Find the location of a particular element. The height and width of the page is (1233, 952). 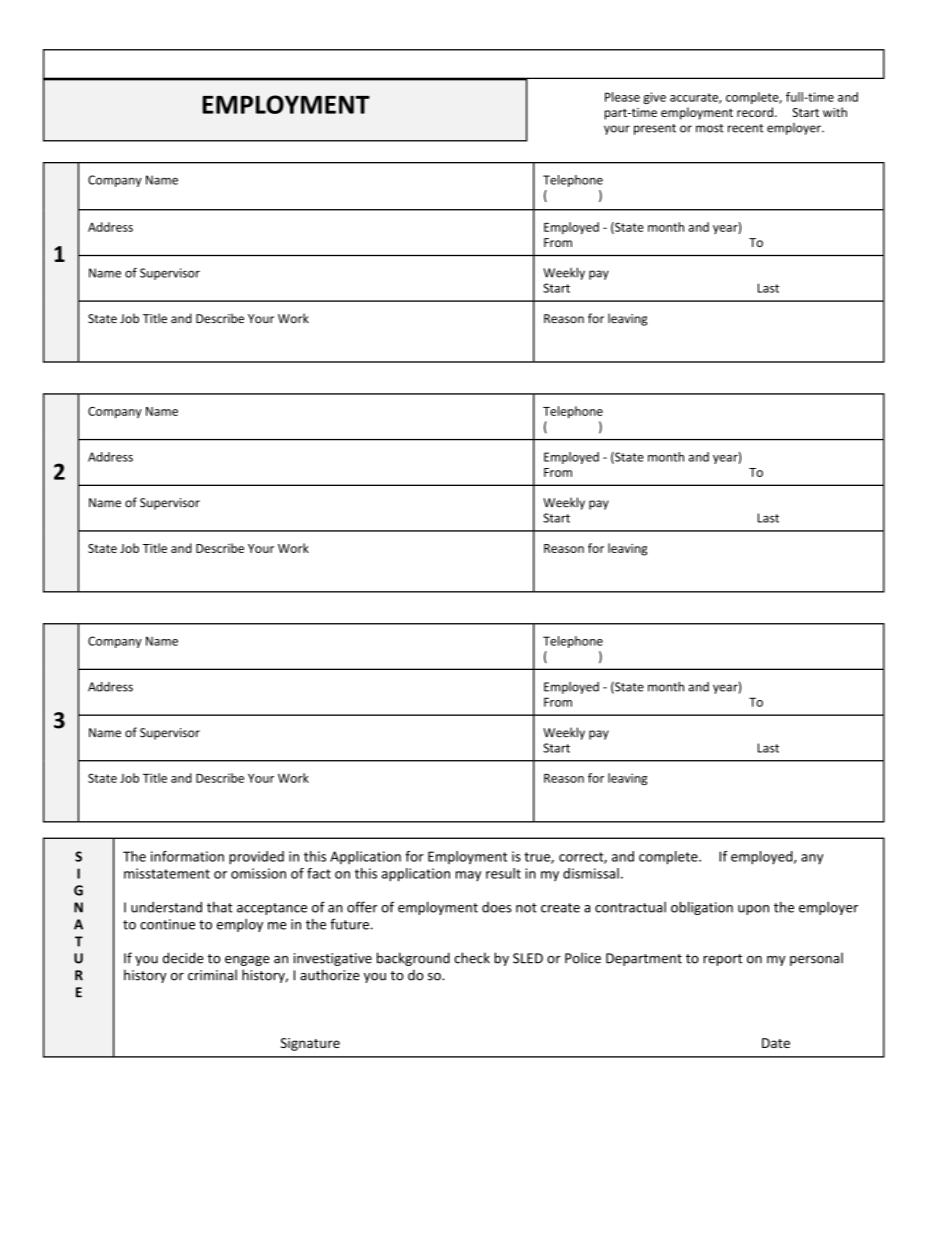

recent is located at coordinates (745, 128).
